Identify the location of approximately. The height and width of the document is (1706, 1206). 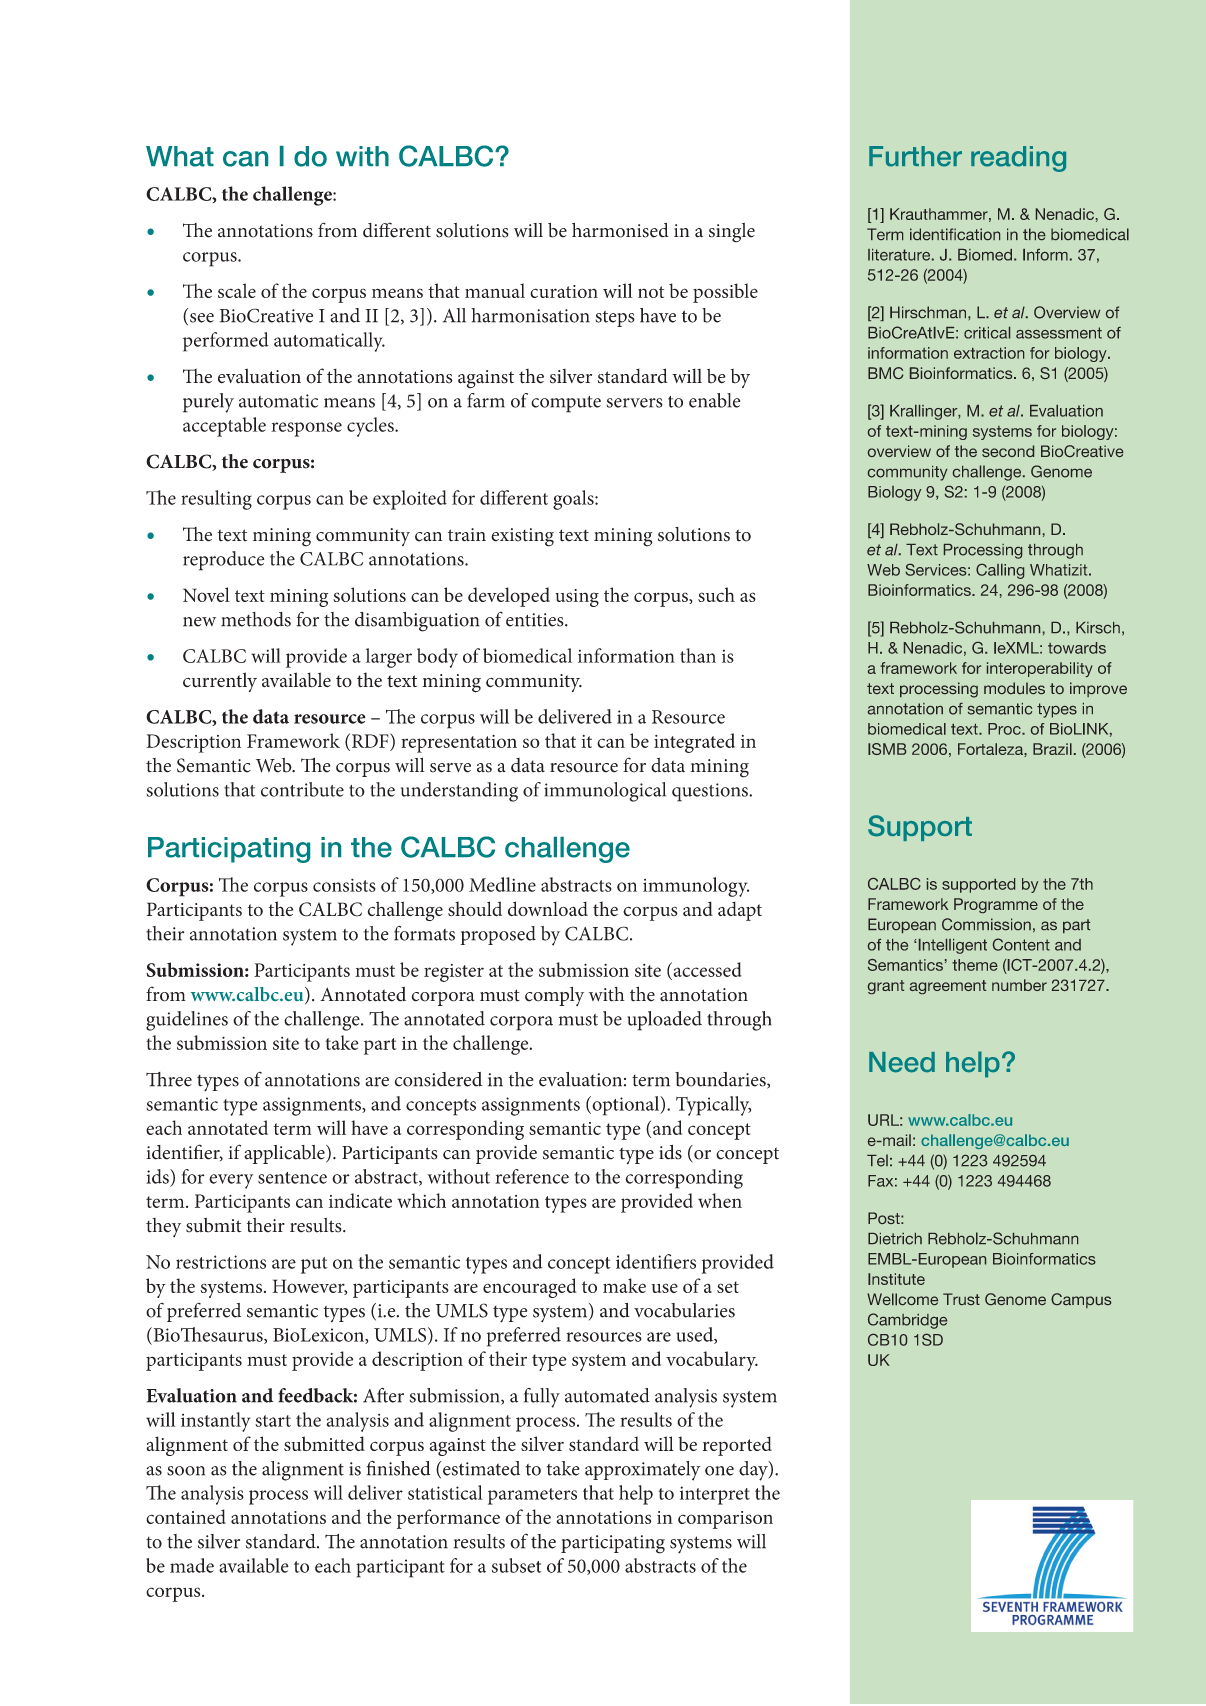
(642, 1471).
